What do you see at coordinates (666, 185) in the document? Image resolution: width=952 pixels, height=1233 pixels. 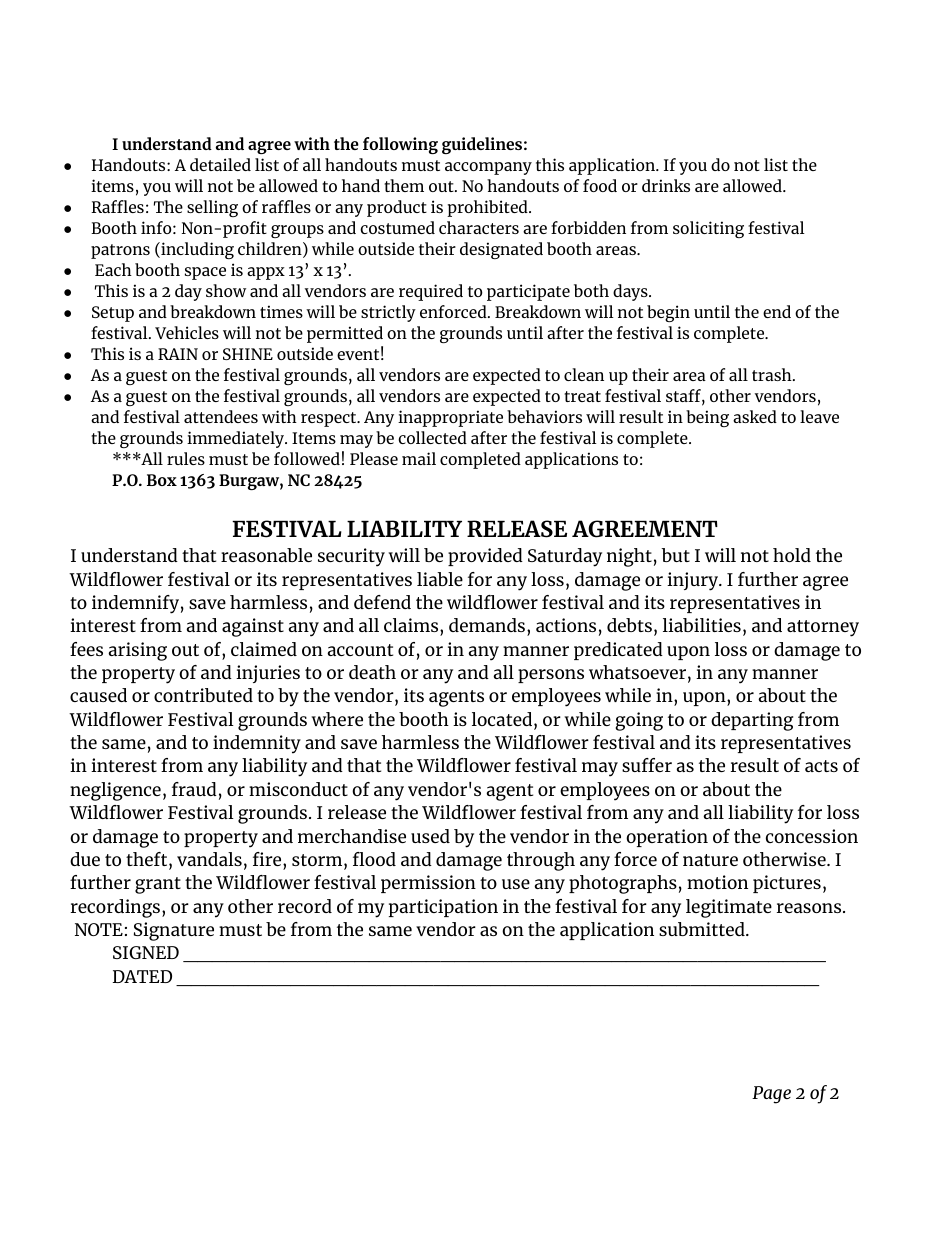 I see `drinks` at bounding box center [666, 185].
